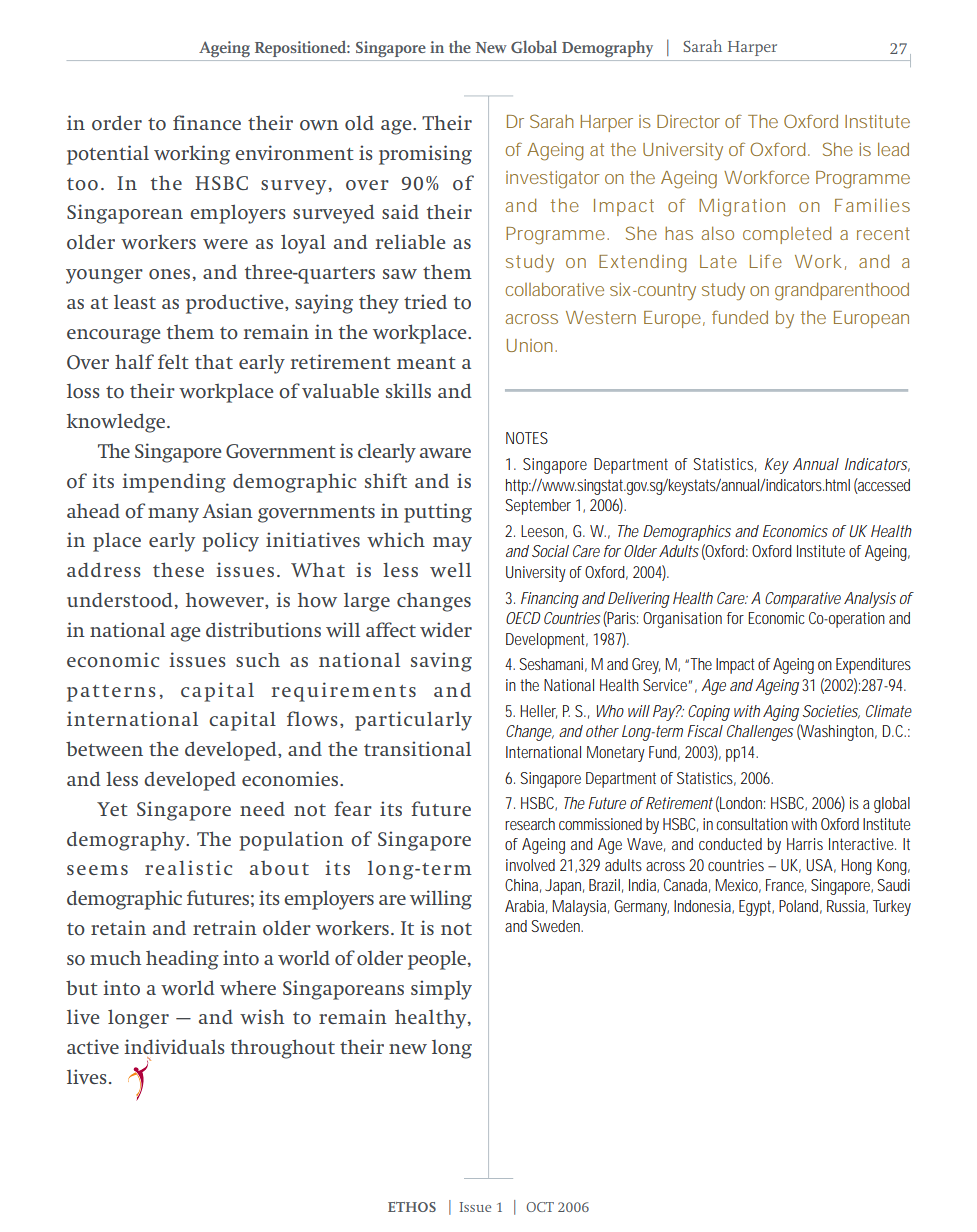 The width and height of the image is (977, 1232). I want to click on finance, so click(207, 122).
